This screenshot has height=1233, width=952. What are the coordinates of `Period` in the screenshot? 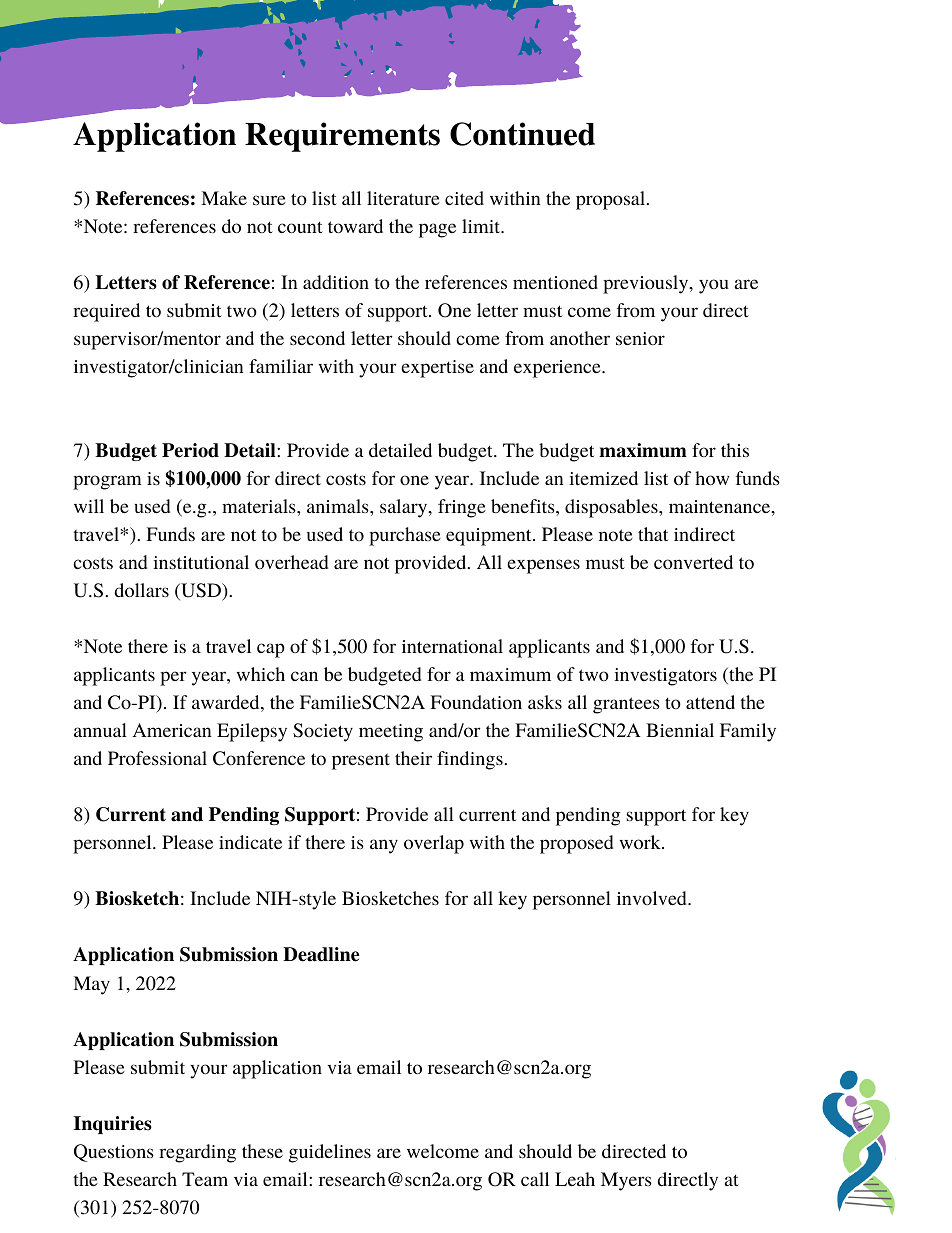 It's located at (190, 450).
